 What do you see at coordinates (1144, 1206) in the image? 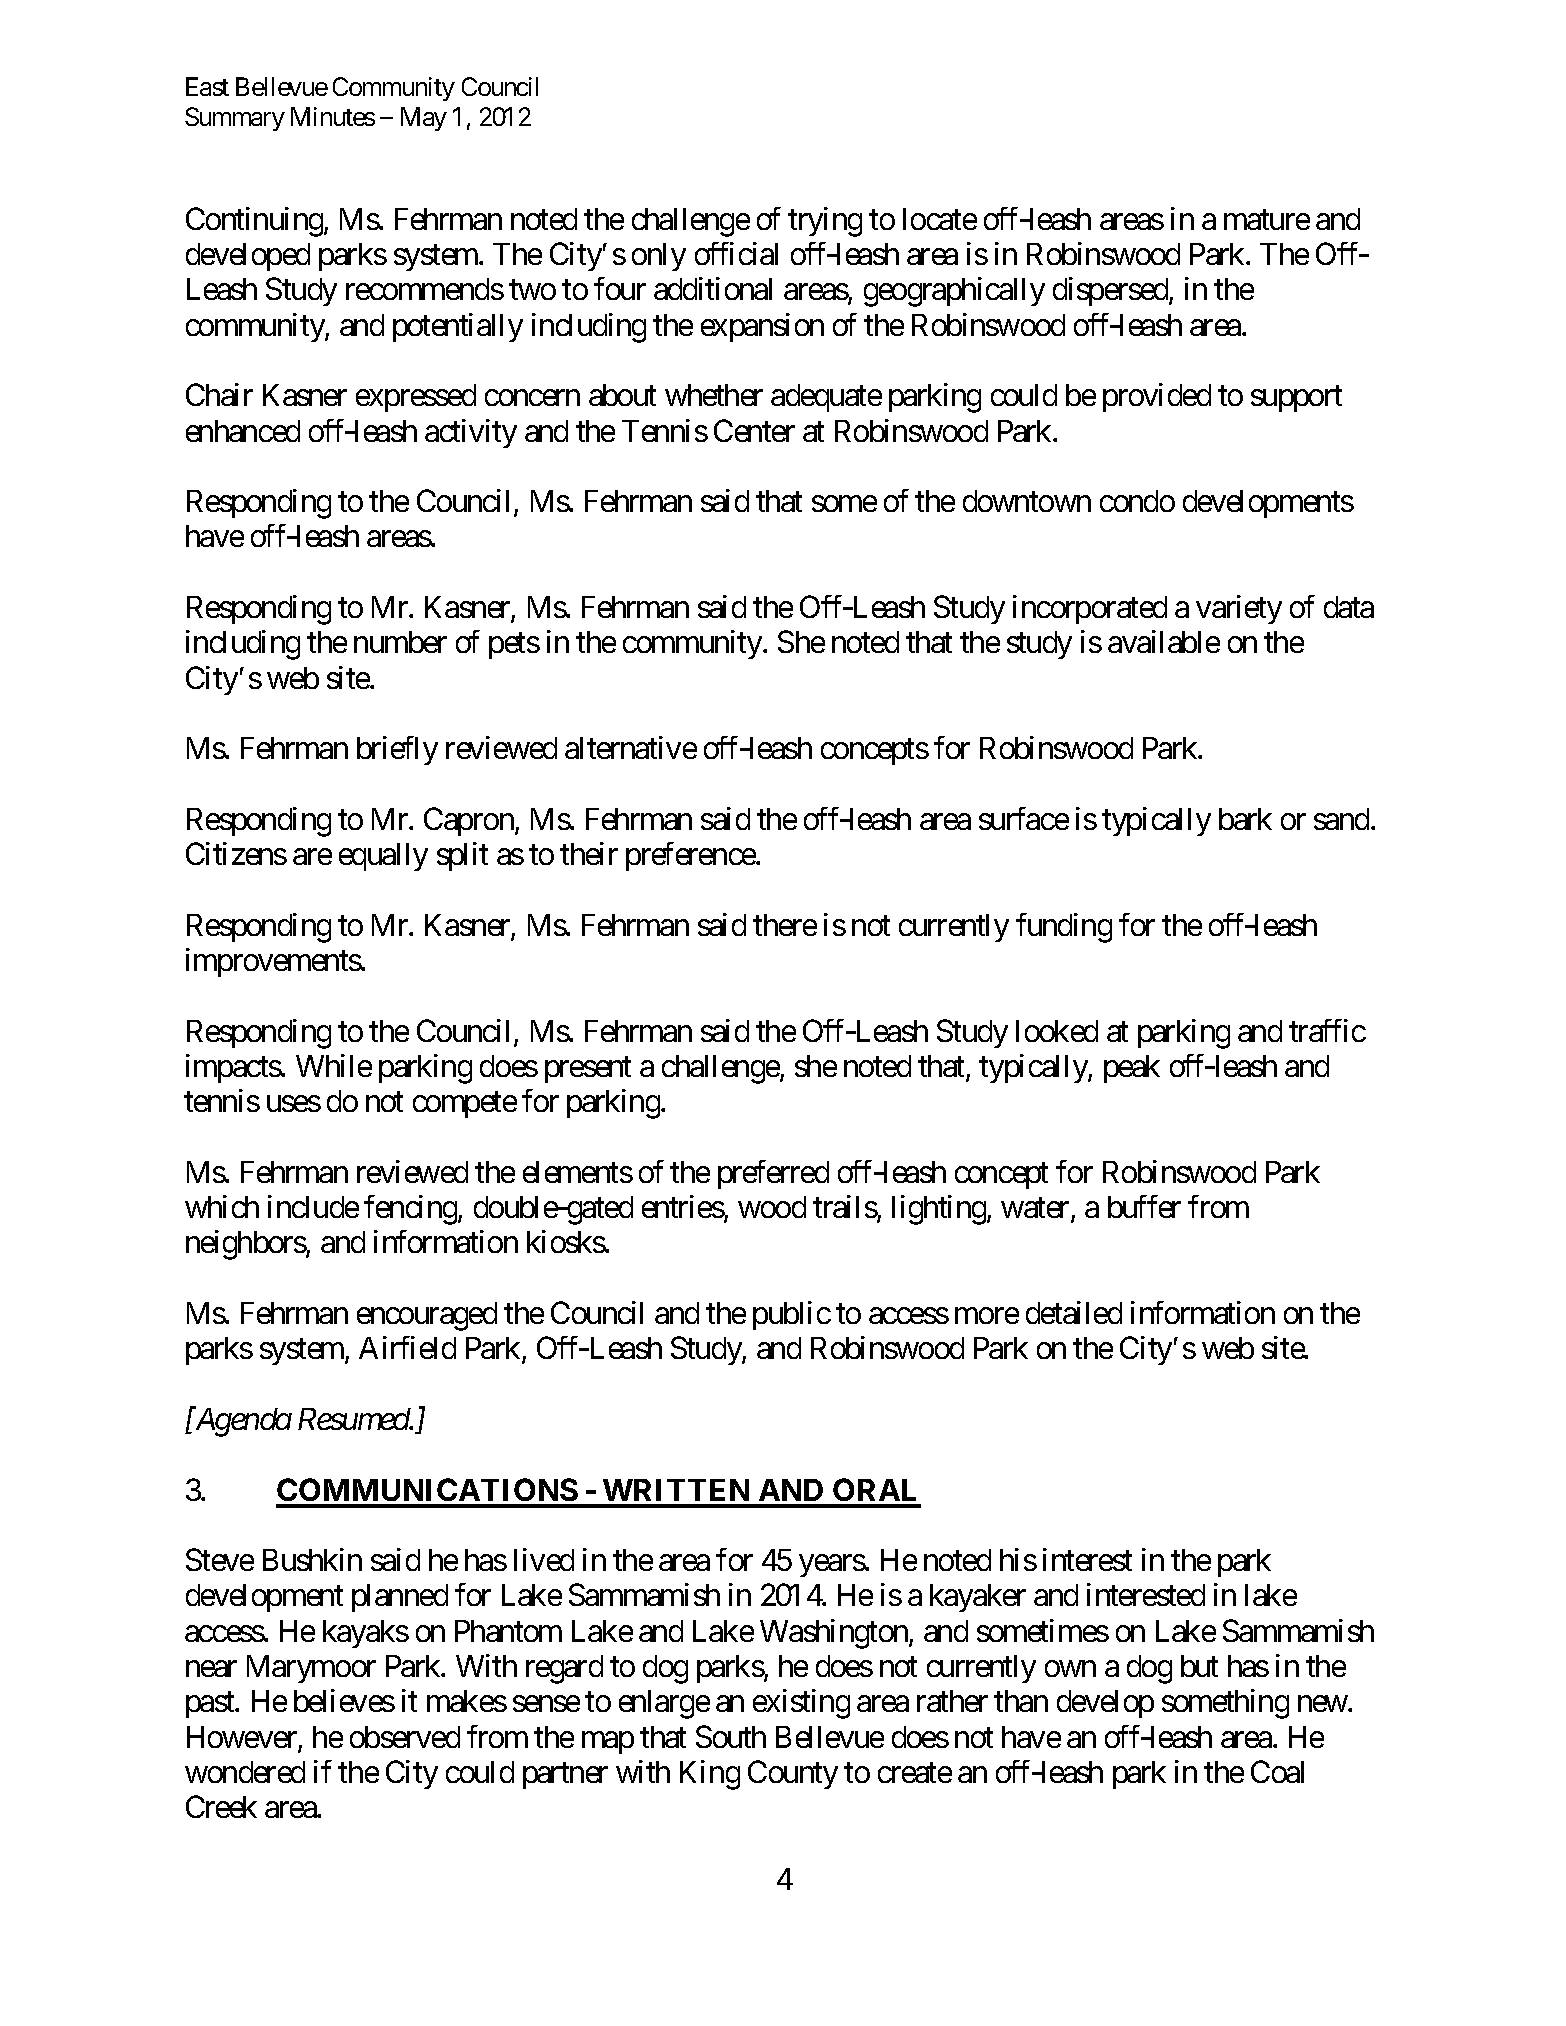
I see `buffer` at bounding box center [1144, 1206].
